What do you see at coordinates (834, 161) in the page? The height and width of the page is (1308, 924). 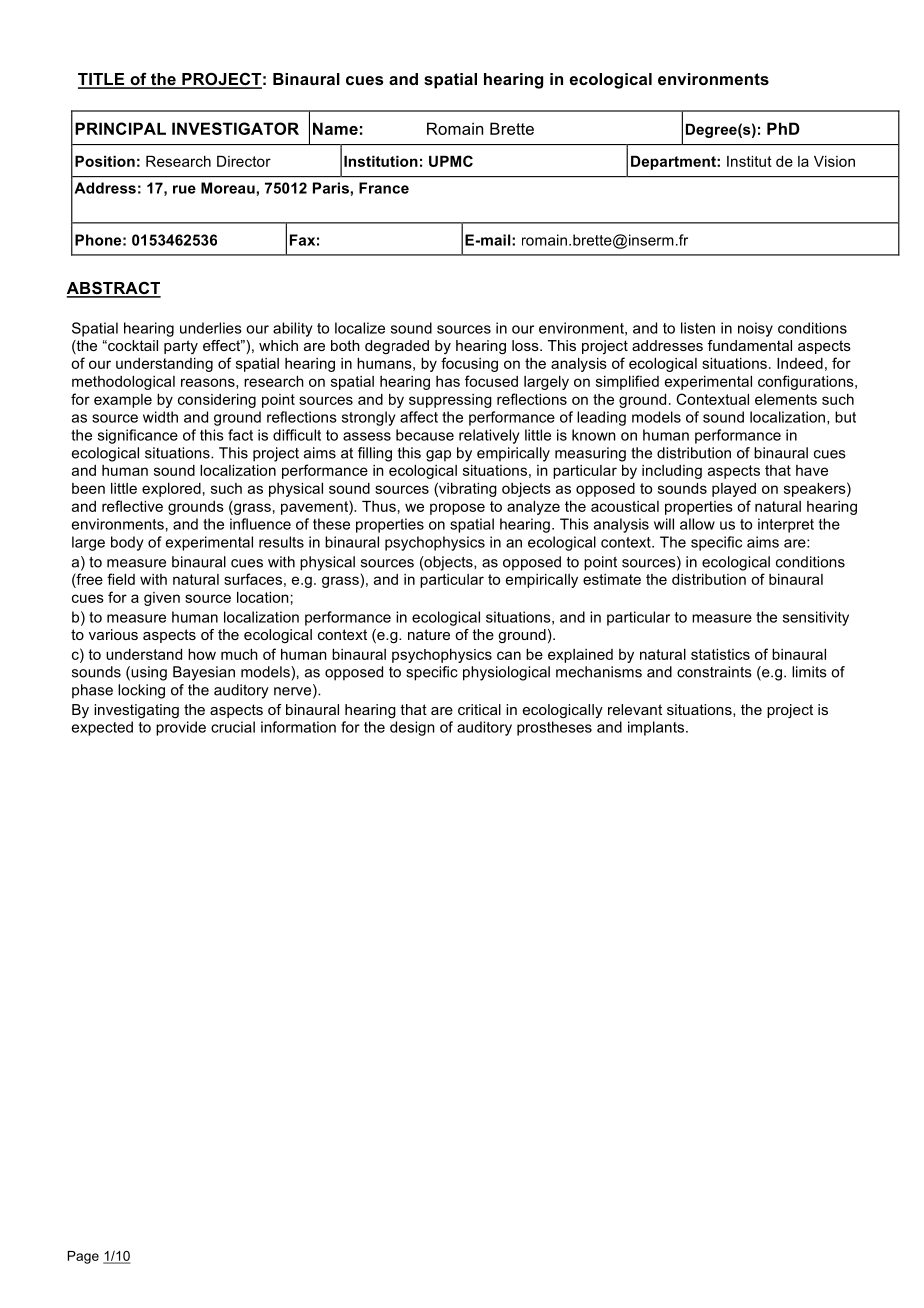 I see `Vision` at bounding box center [834, 161].
